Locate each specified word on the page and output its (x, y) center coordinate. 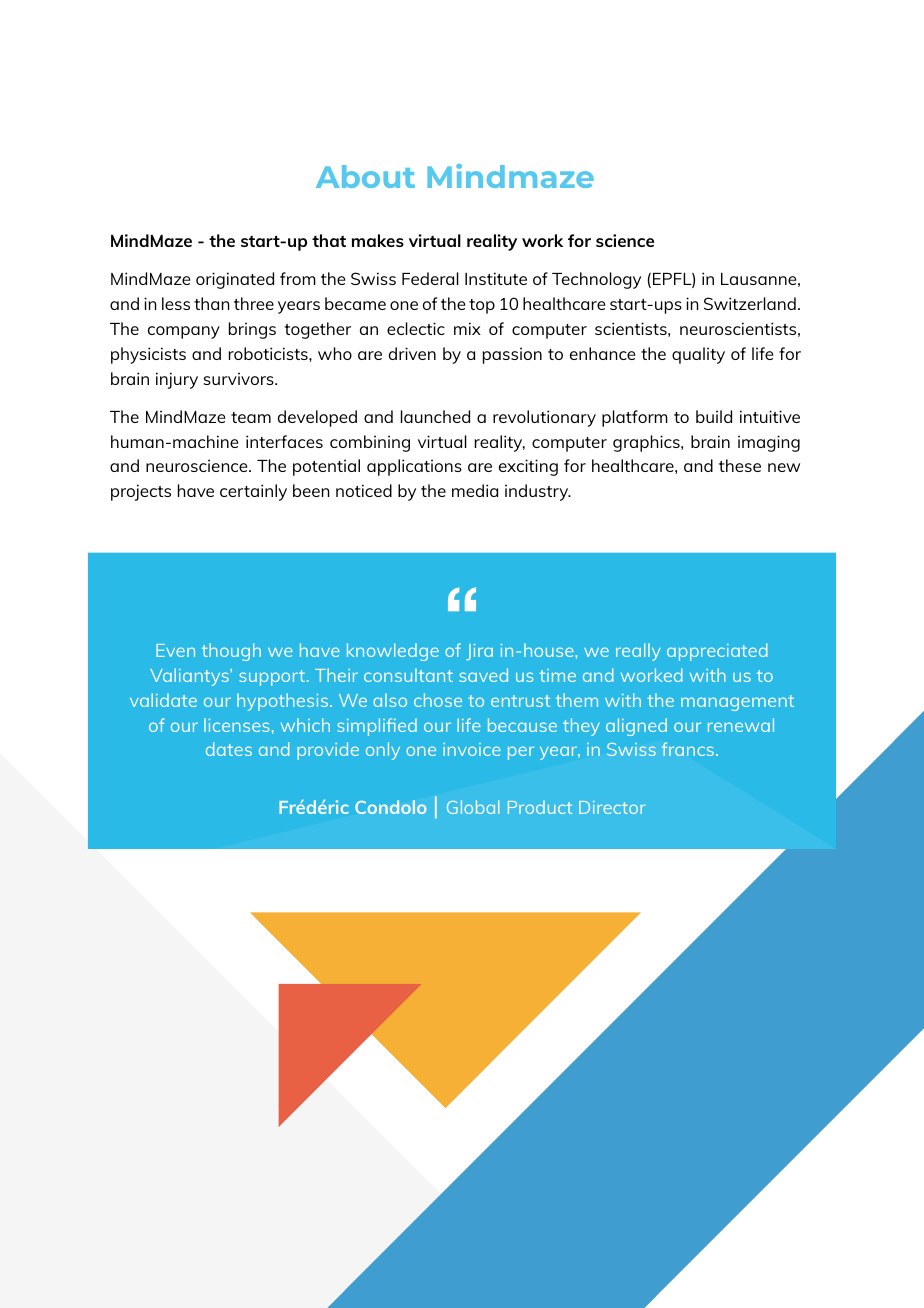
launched (435, 416)
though (231, 652)
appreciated (717, 652)
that (329, 240)
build (714, 416)
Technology (596, 280)
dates (229, 749)
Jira (479, 652)
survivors (239, 378)
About (365, 176)
